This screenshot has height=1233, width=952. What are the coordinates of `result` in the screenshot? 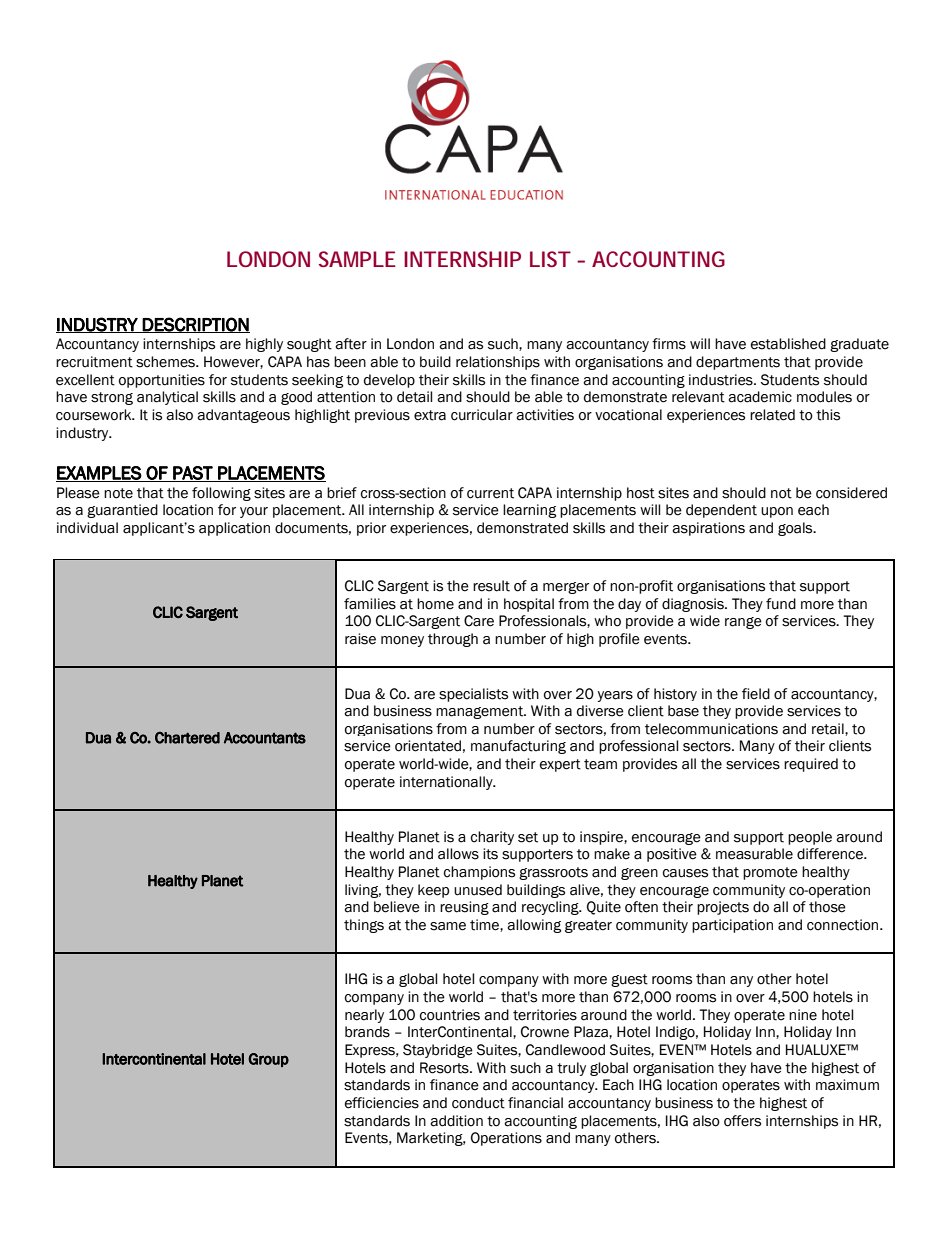 It's located at (491, 586).
